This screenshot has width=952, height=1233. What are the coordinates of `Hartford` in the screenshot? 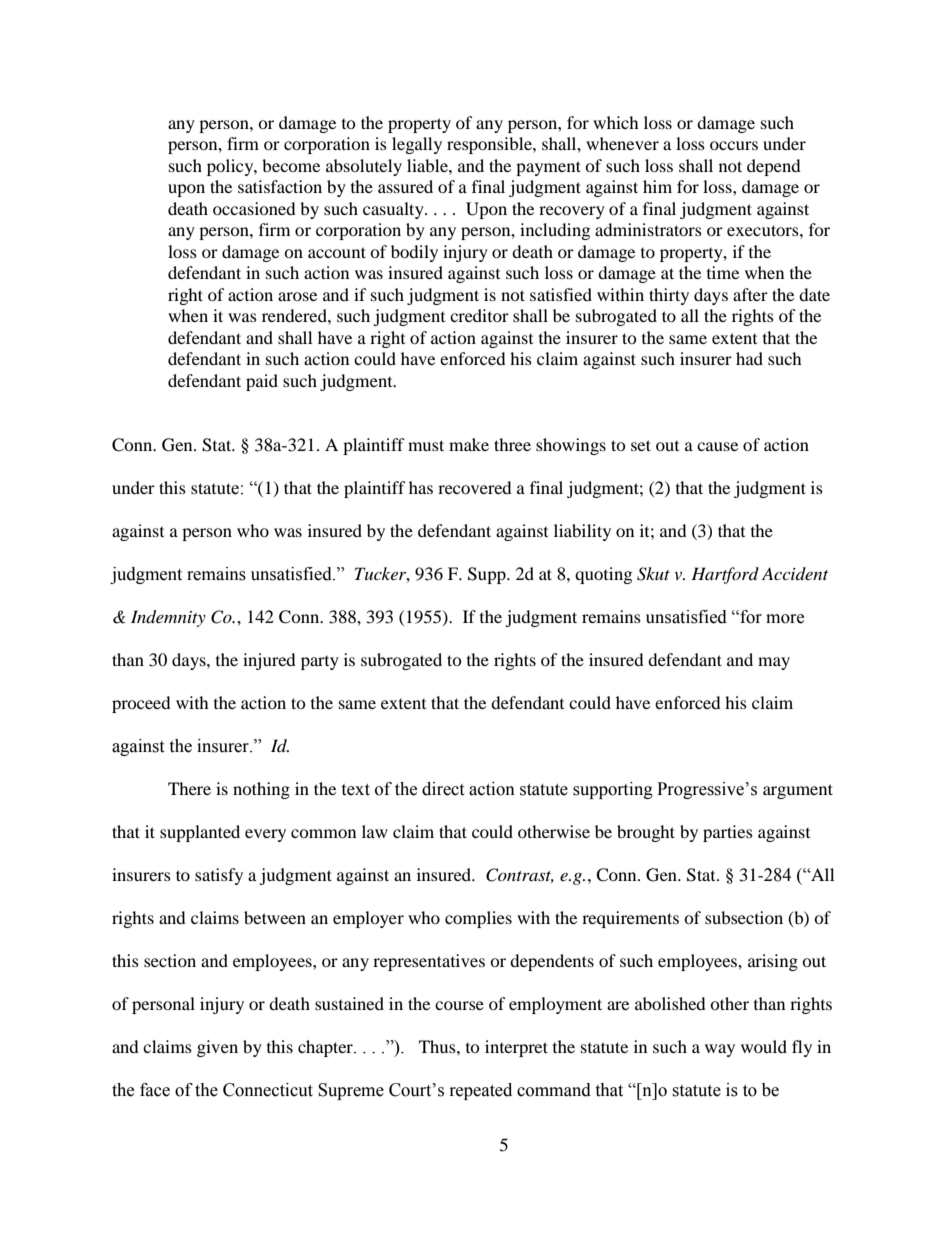 It's located at (725, 575).
